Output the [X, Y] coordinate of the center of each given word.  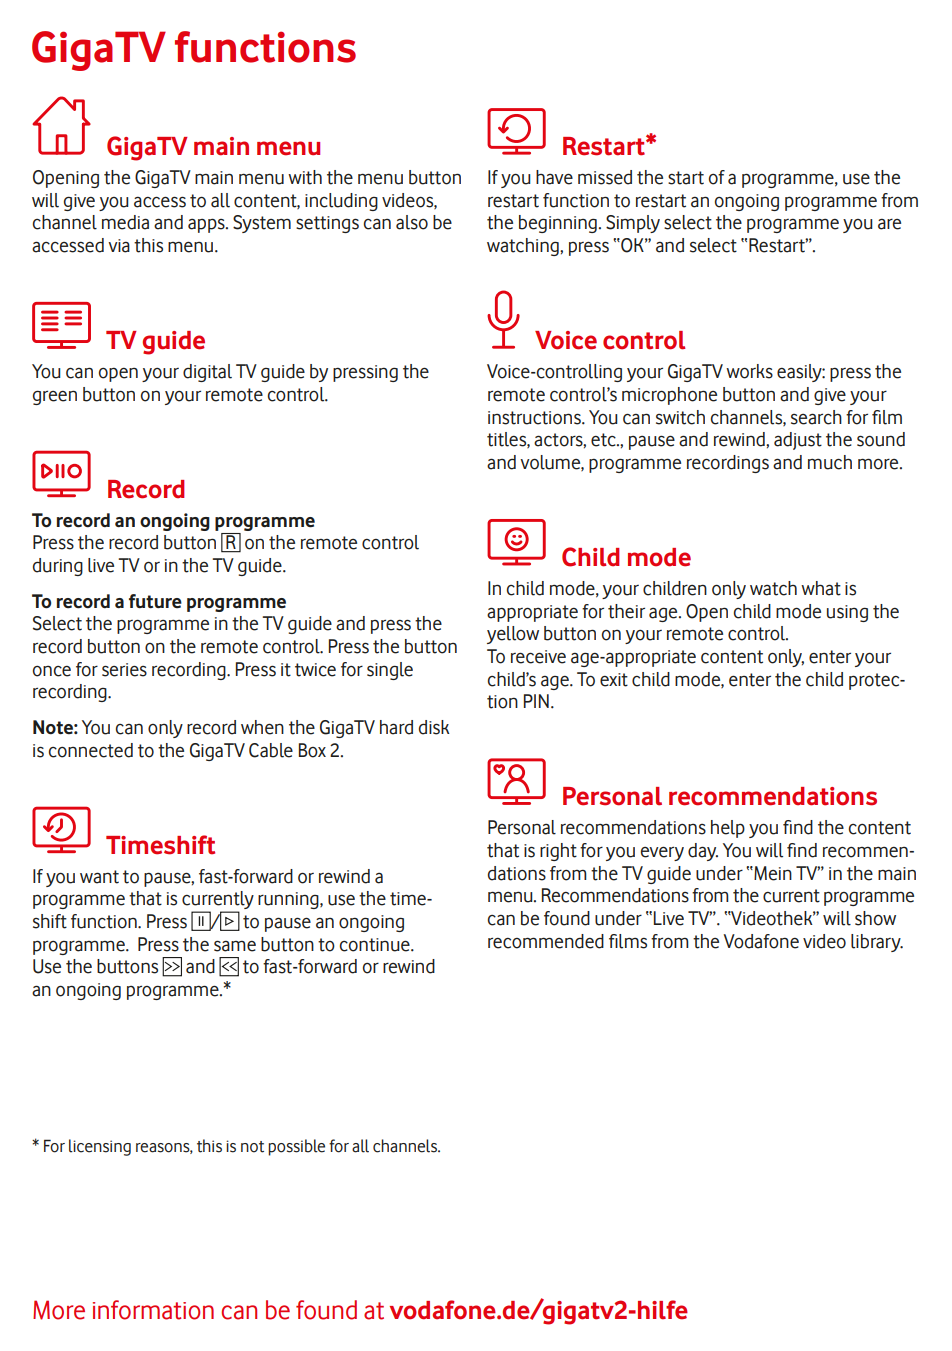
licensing [100, 1147]
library [877, 943]
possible [296, 1147]
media [125, 222]
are [889, 224]
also [412, 222]
